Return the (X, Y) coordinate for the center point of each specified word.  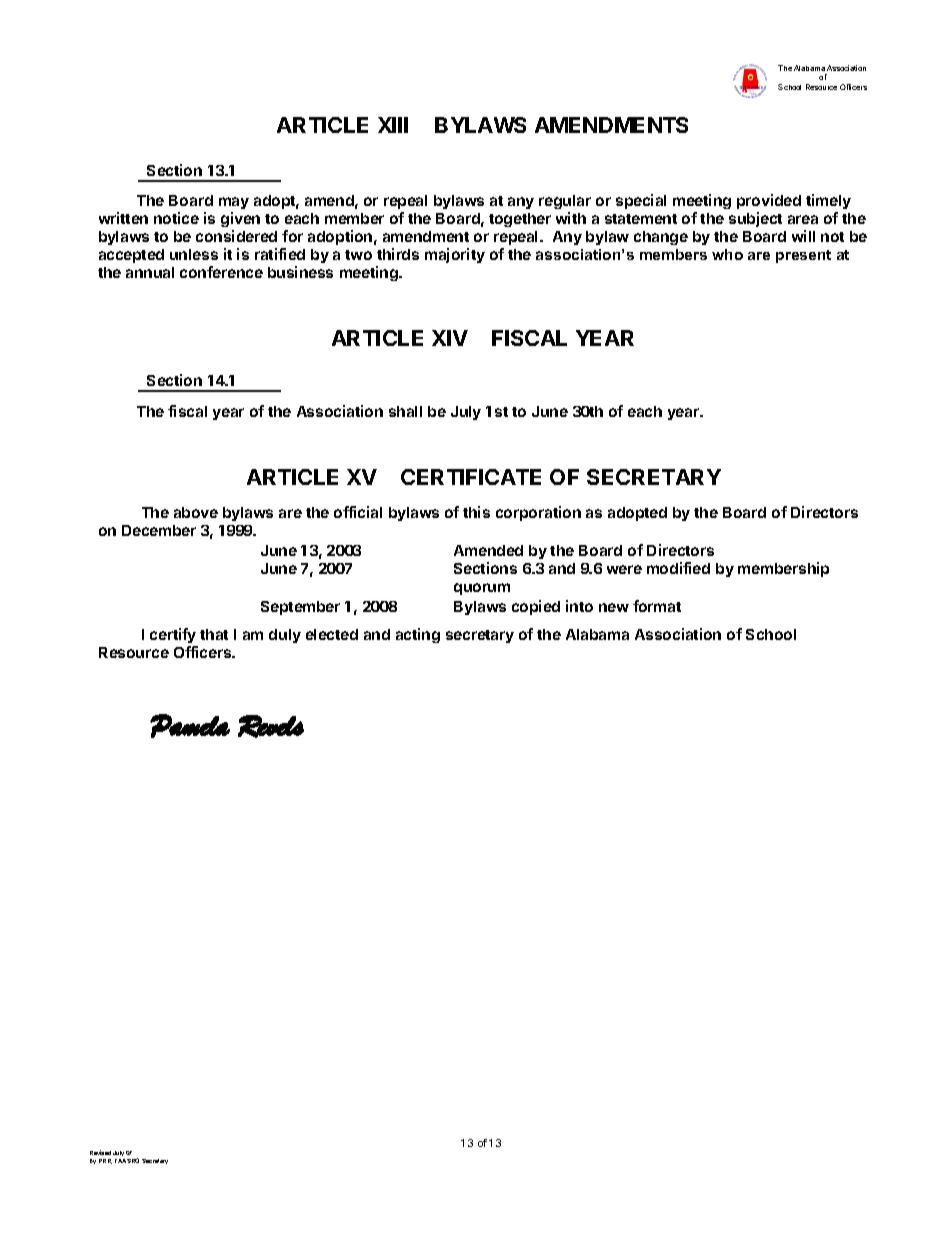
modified (678, 568)
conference (221, 272)
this (476, 512)
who (727, 254)
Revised (100, 1152)
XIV (450, 338)
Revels (271, 726)
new (614, 607)
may (234, 203)
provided (769, 201)
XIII (393, 125)
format (657, 606)
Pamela (190, 726)
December (159, 530)
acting (418, 635)
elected (332, 634)
